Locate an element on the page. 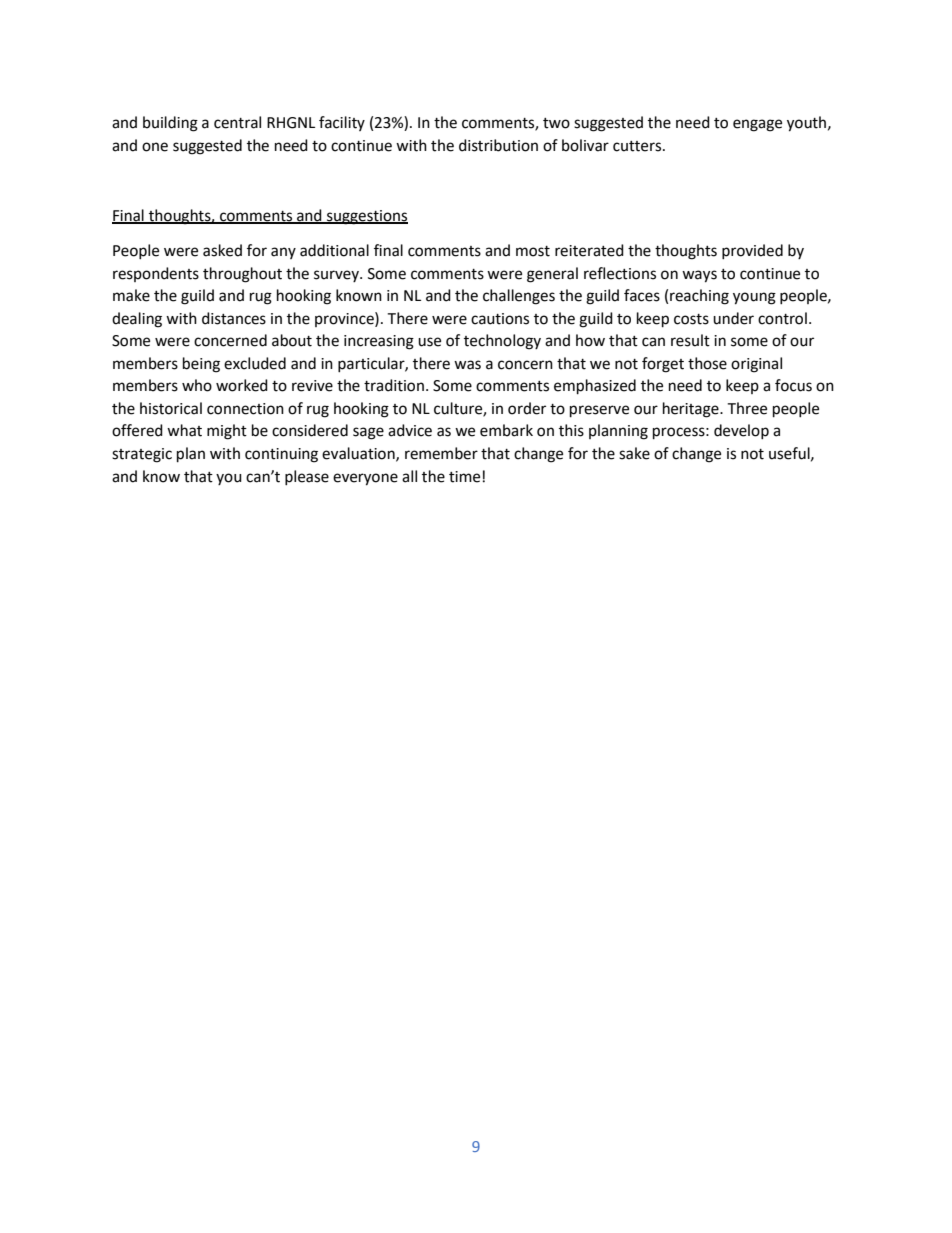 The image size is (952, 1233). strategic is located at coordinates (142, 455).
